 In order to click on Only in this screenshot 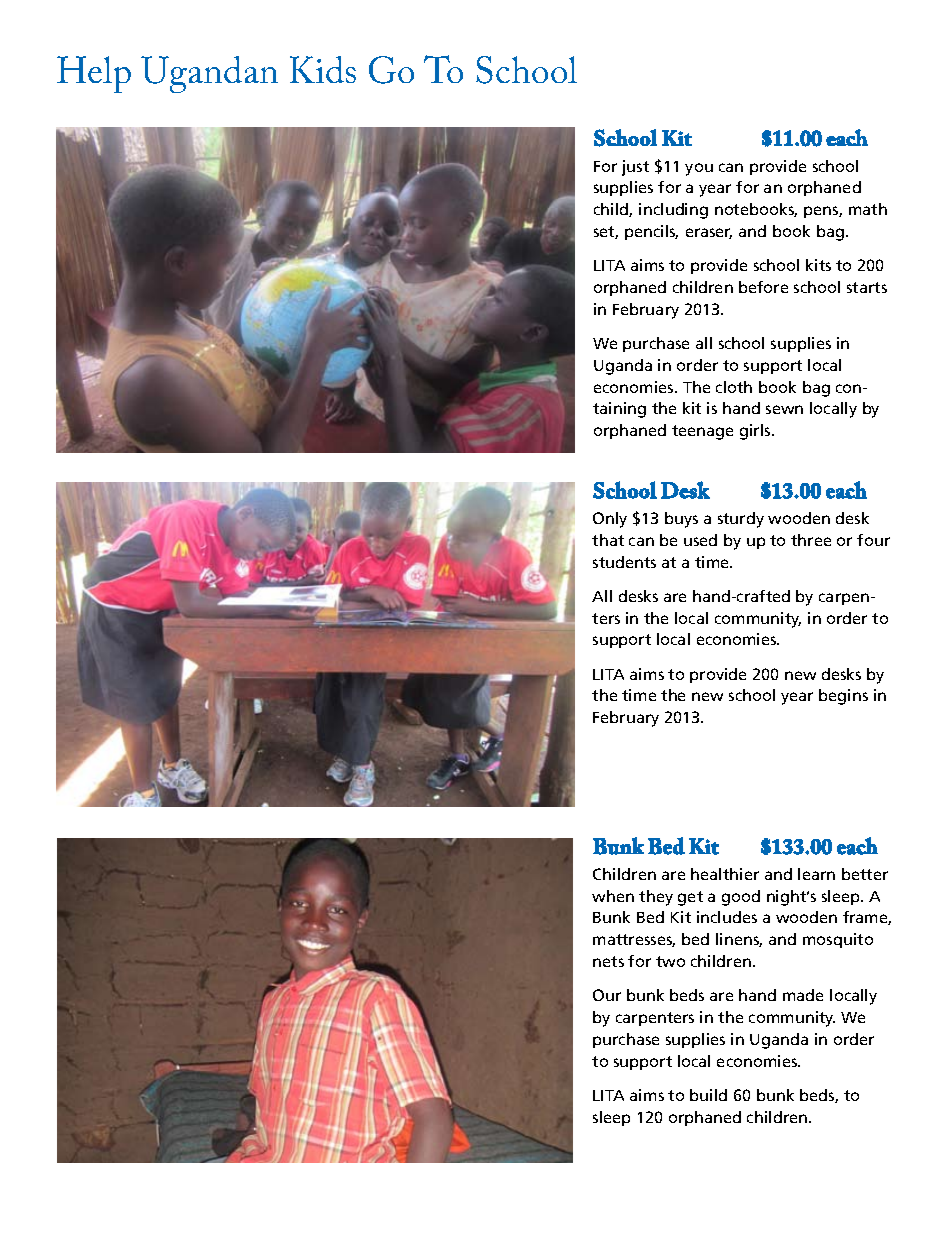, I will do `click(610, 520)`.
